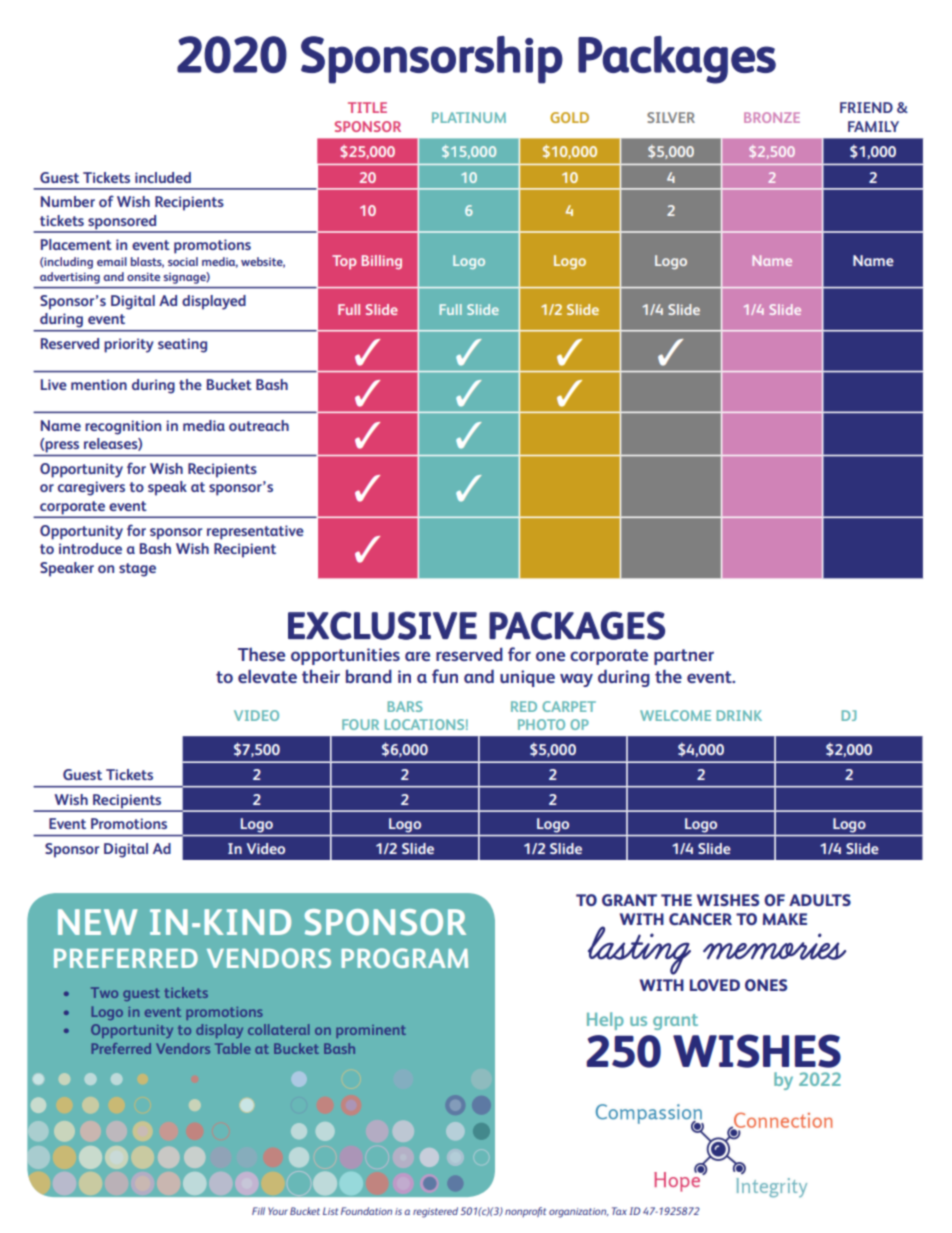 The image size is (952, 1233). I want to click on registered, so click(435, 1212).
